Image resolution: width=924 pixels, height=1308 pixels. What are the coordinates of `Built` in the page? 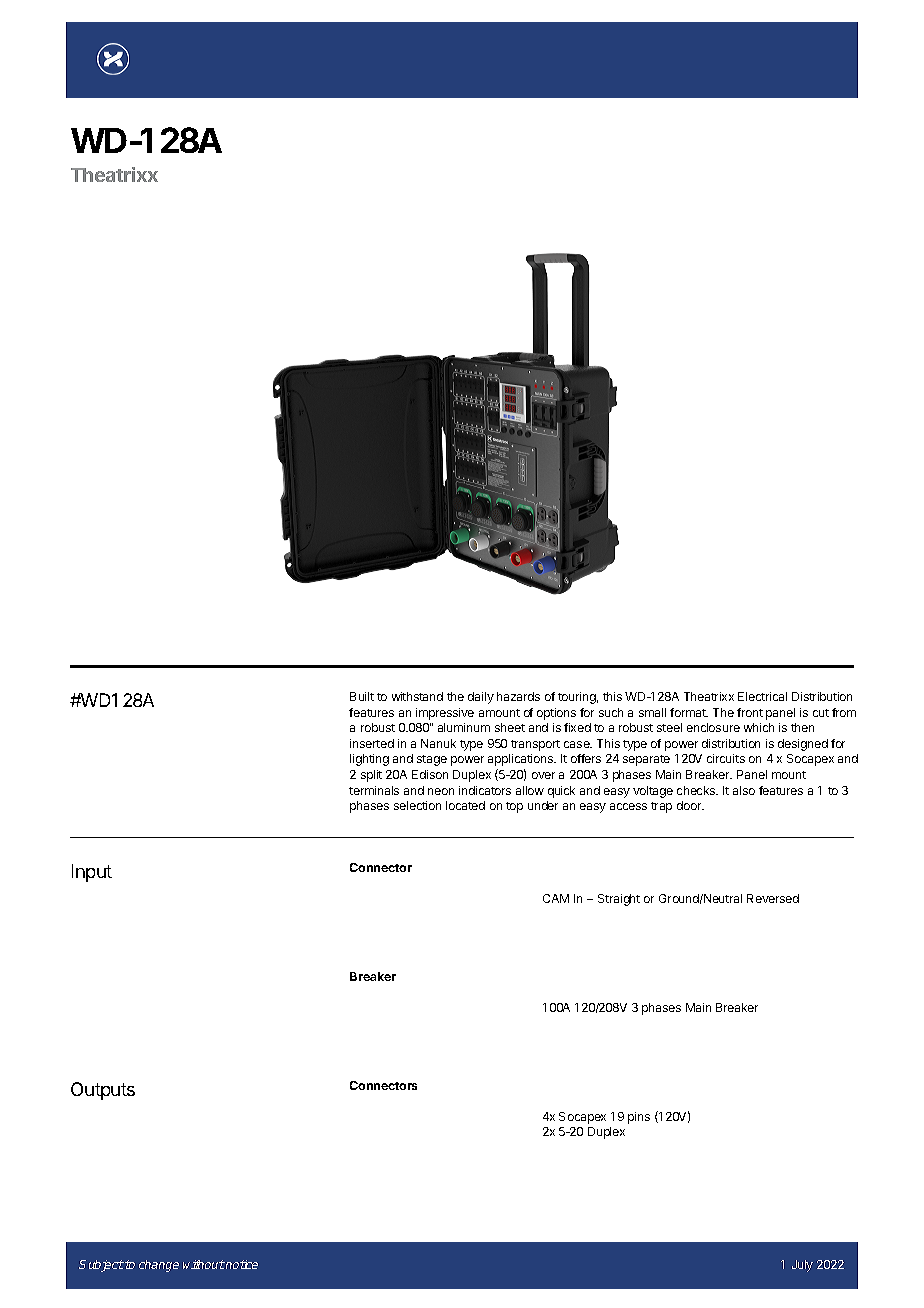 It's located at (362, 696).
